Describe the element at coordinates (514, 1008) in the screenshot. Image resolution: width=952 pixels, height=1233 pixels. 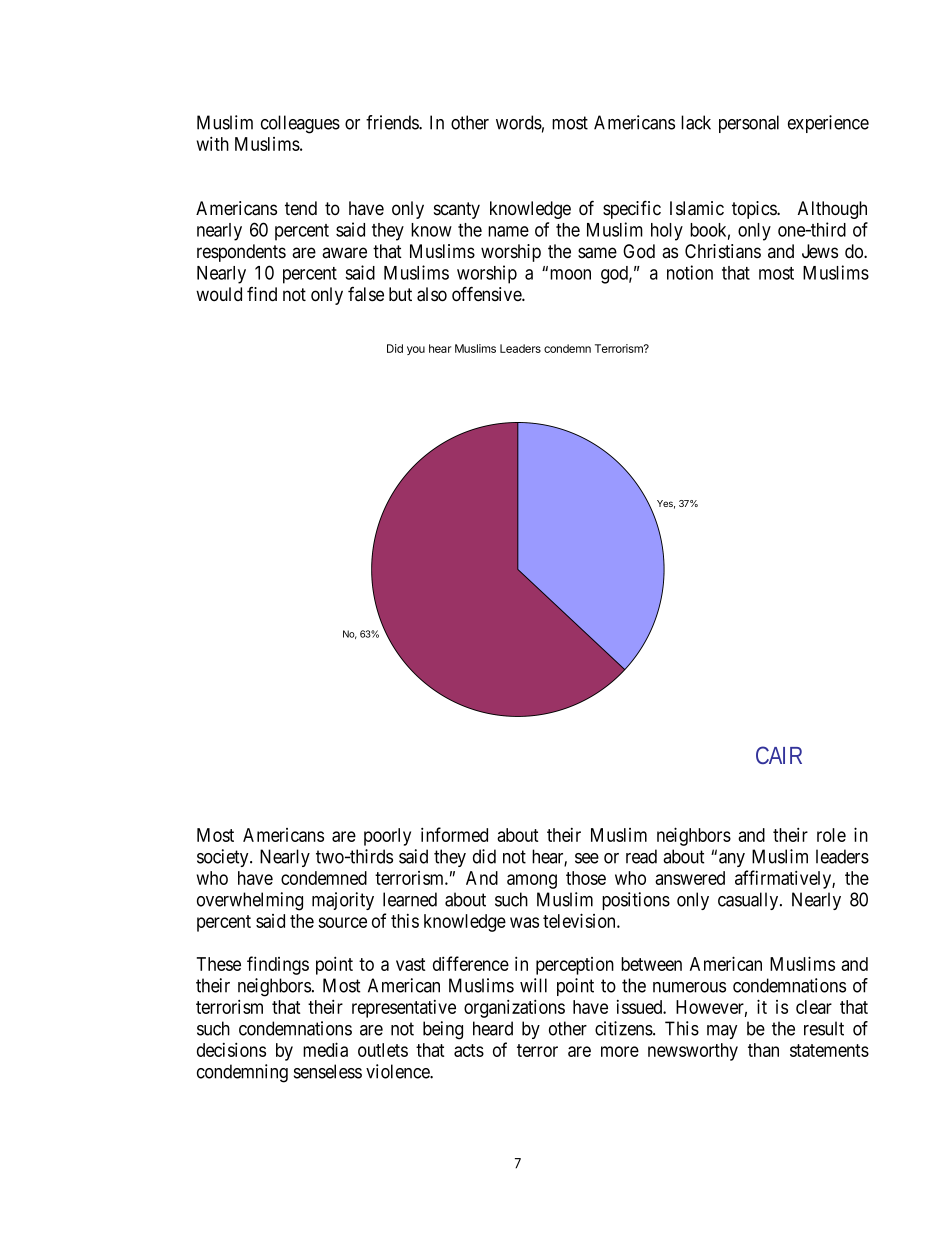
I see `organizations` at that location.
